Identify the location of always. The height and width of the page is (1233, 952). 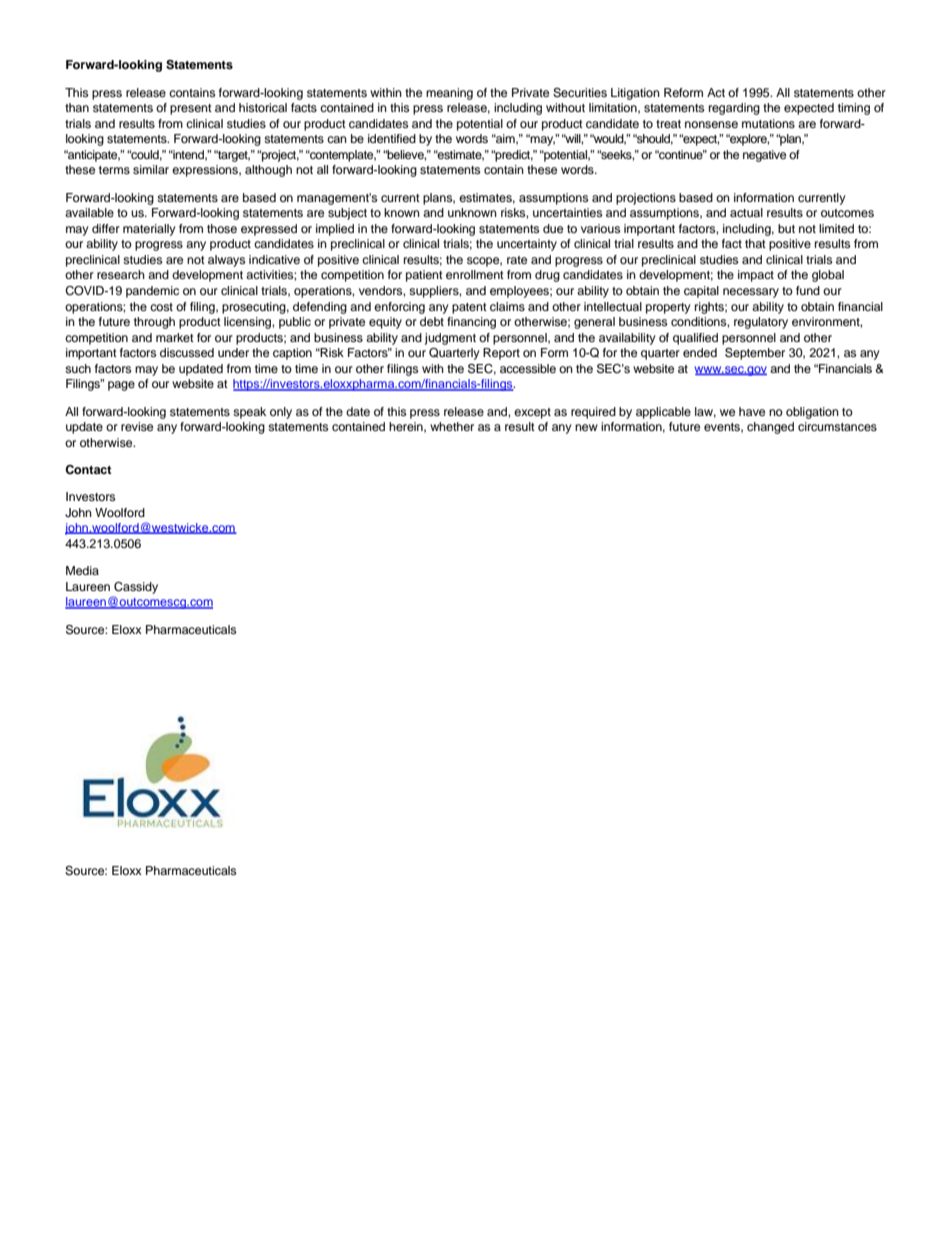
(226, 261).
